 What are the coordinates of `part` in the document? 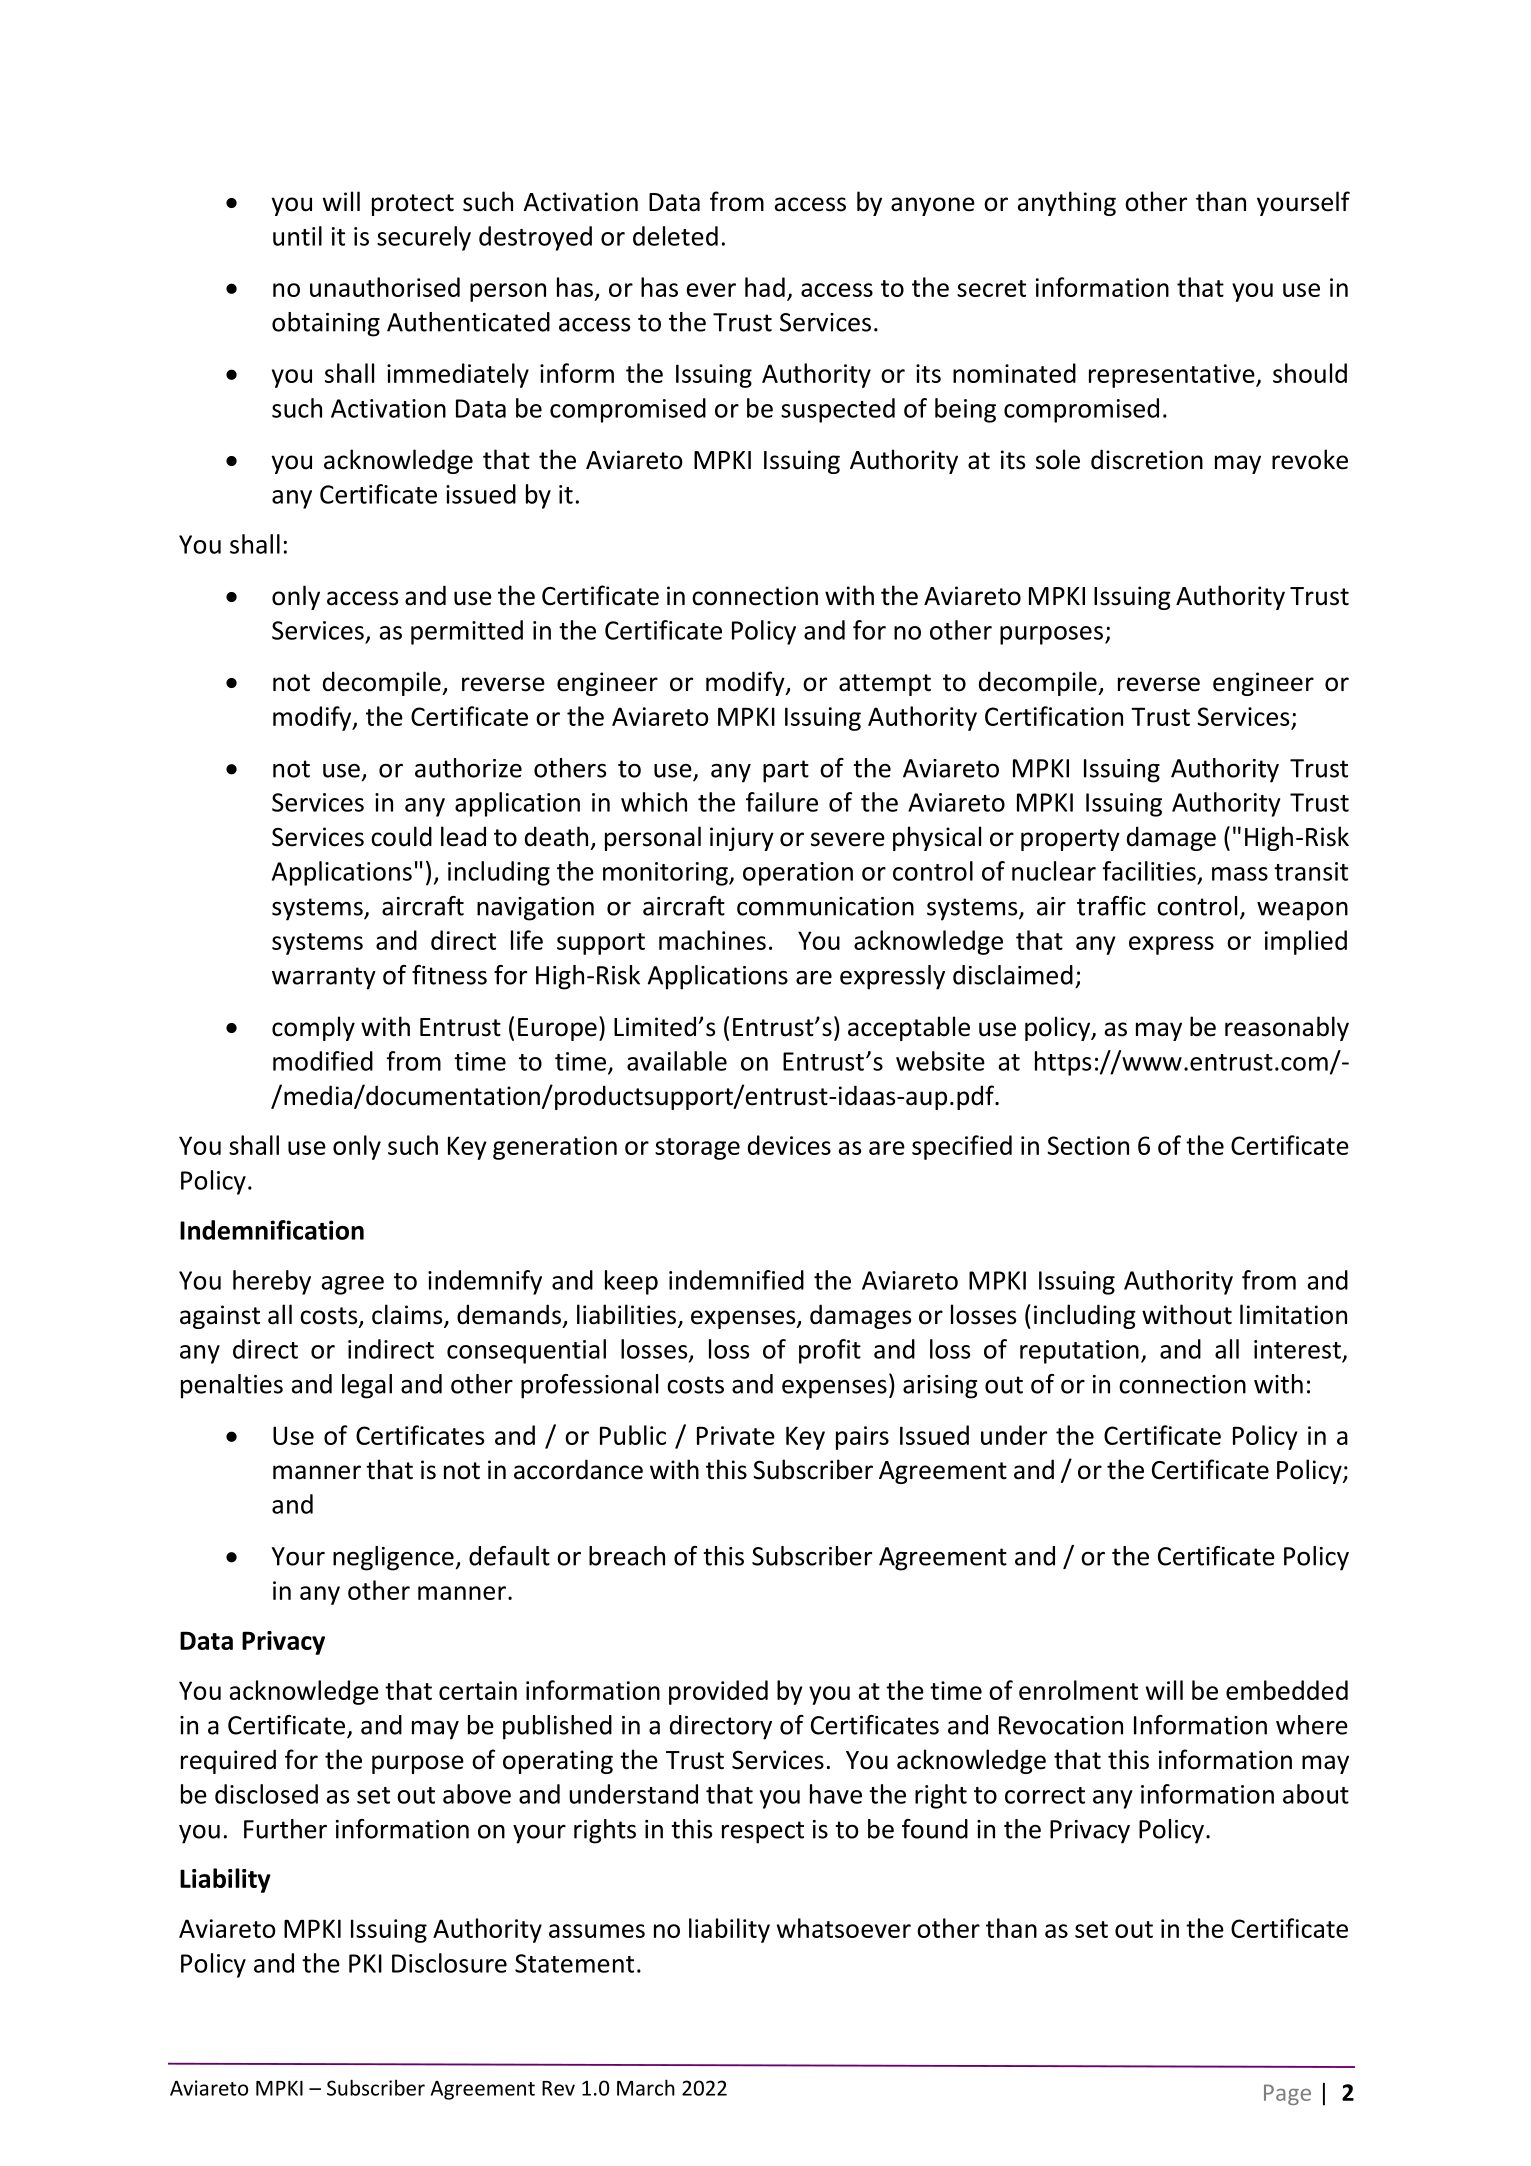 It's located at (786, 771).
